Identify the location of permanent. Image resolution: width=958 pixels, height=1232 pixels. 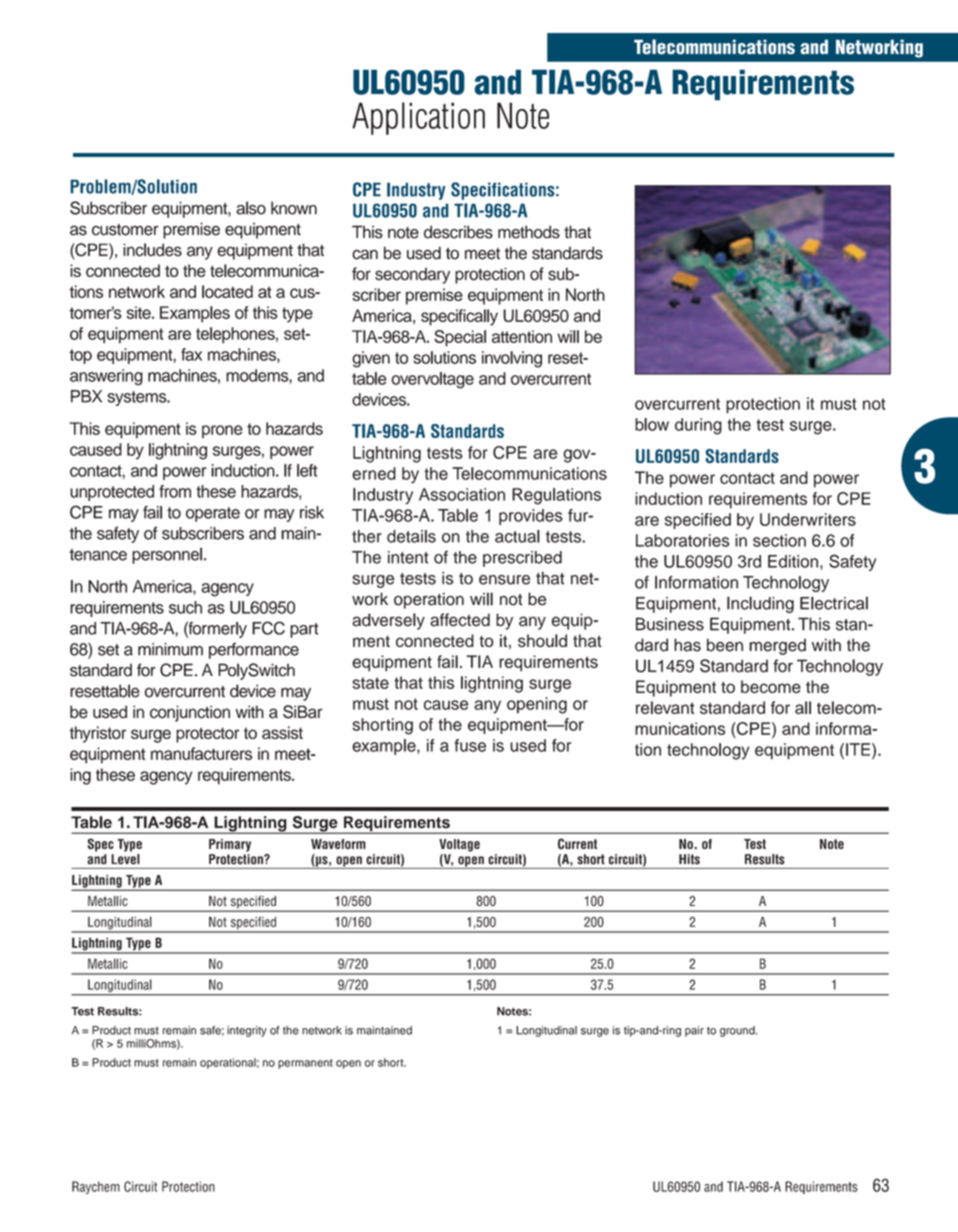
(305, 1064).
